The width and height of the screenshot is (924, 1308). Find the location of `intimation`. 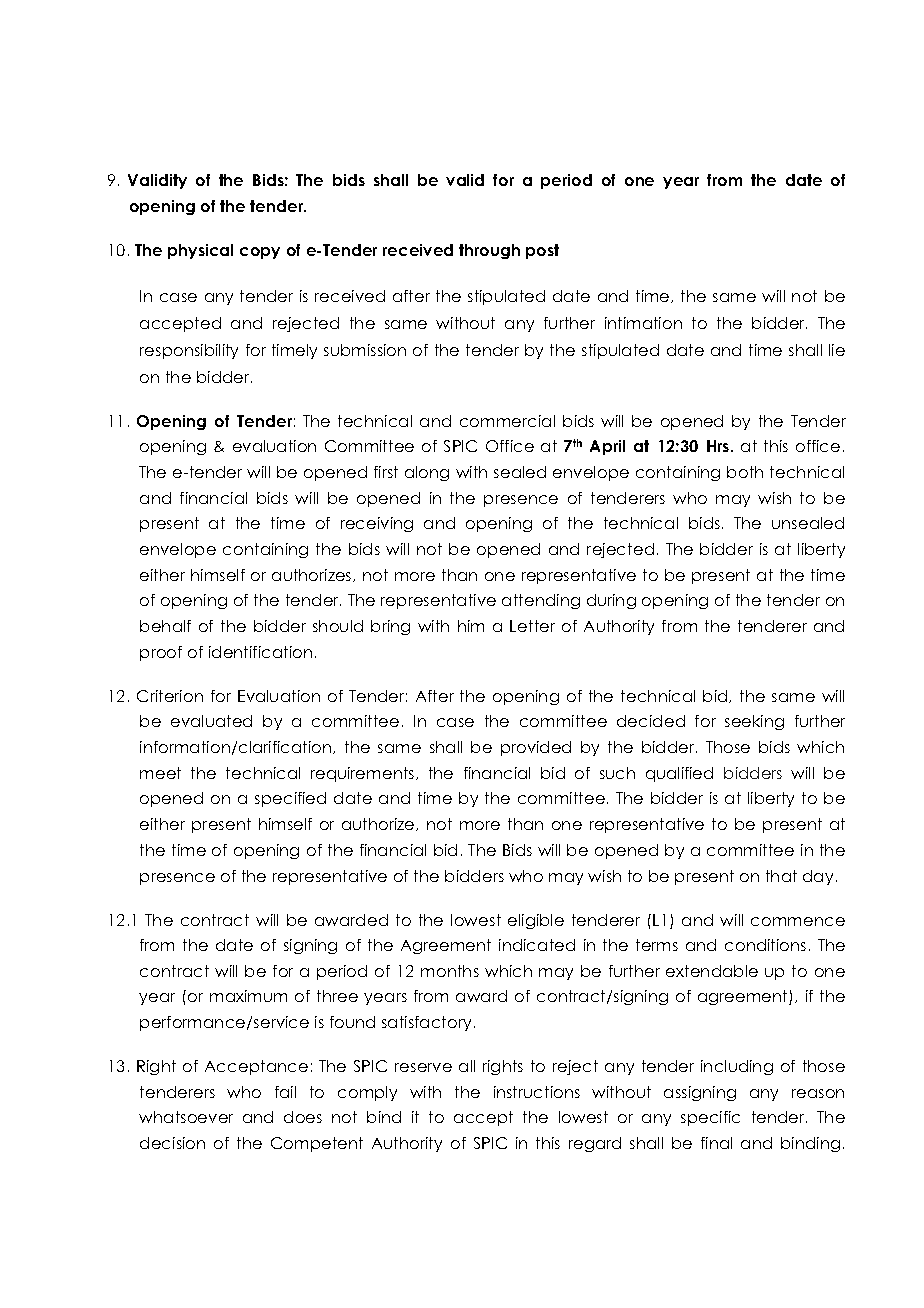

intimation is located at coordinates (643, 323).
